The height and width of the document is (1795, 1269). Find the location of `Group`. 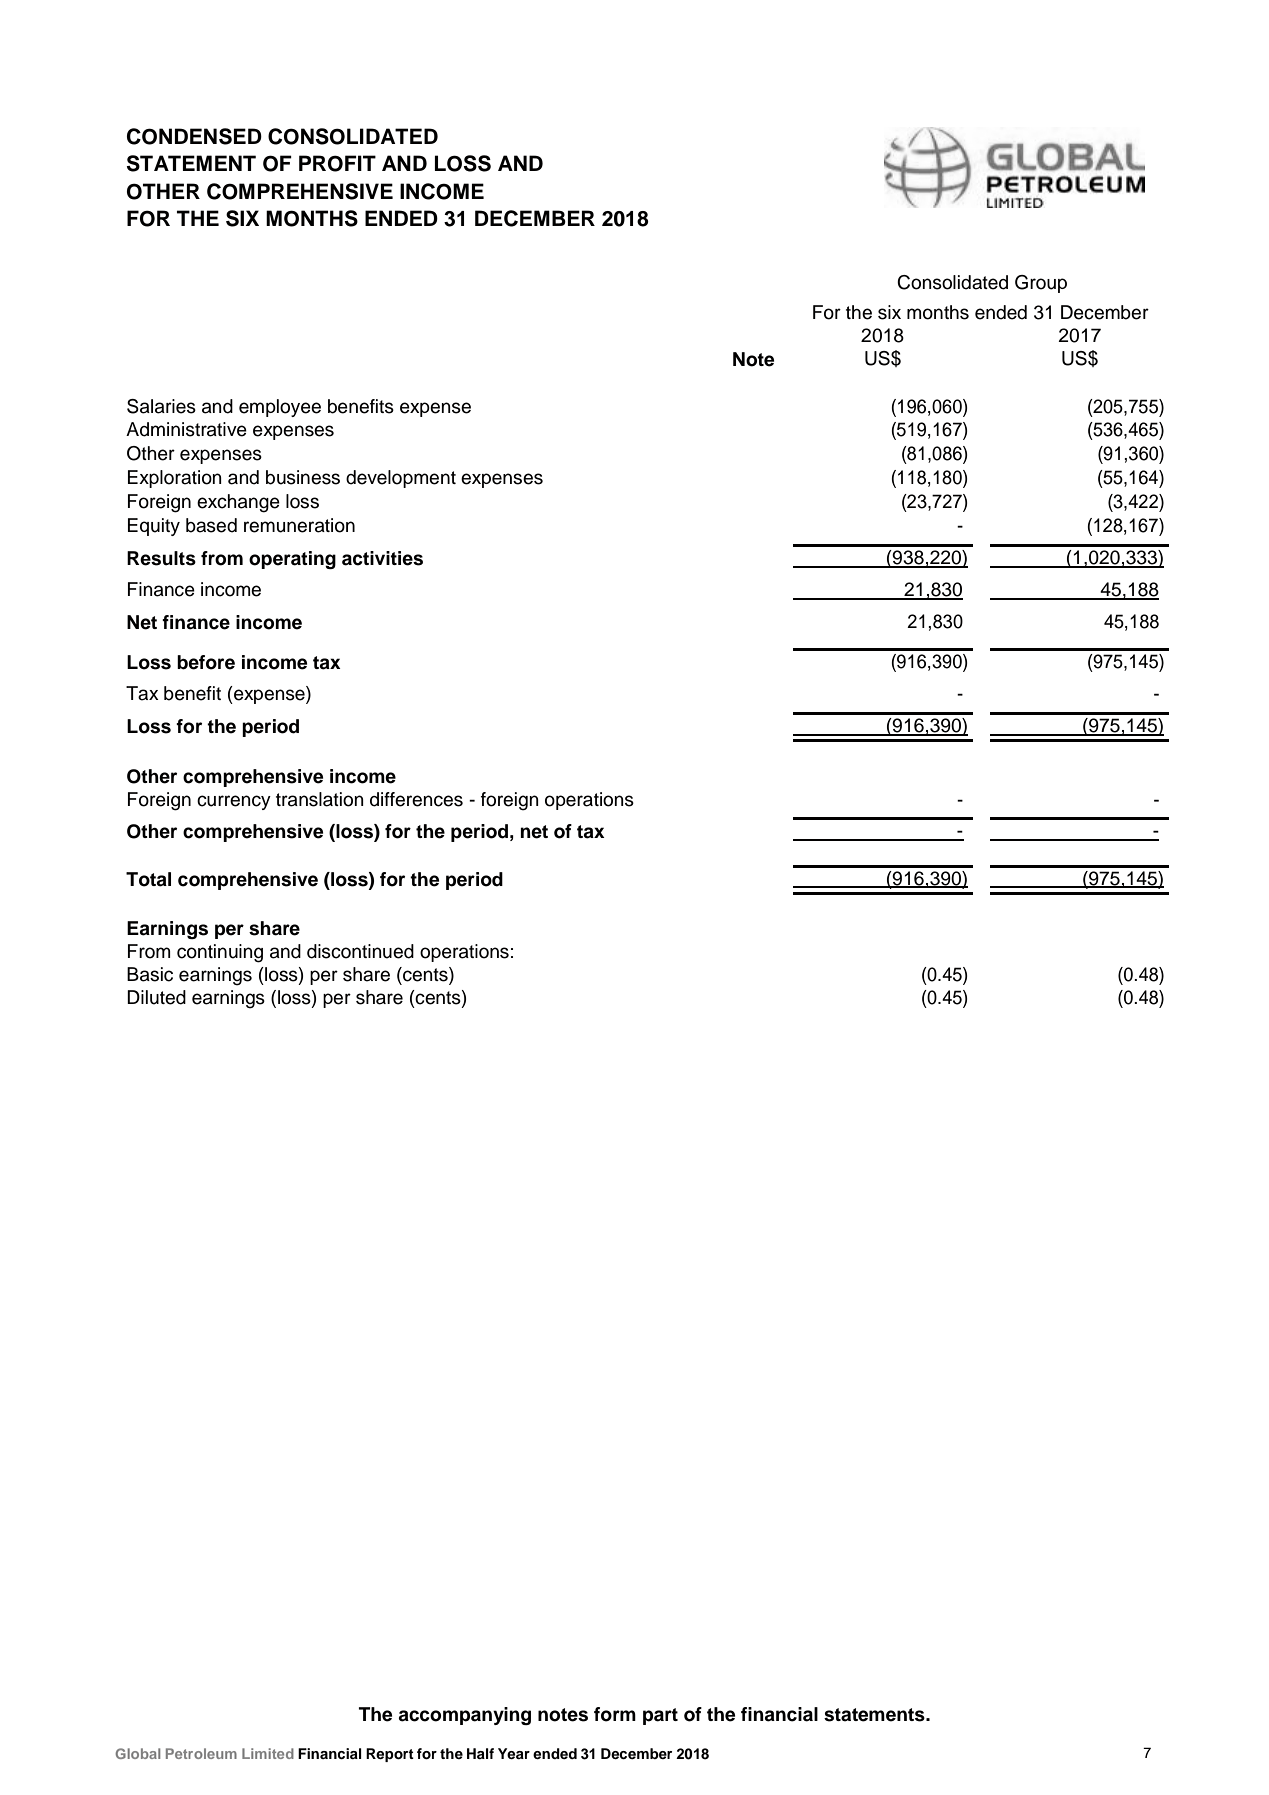

Group is located at coordinates (1041, 284).
